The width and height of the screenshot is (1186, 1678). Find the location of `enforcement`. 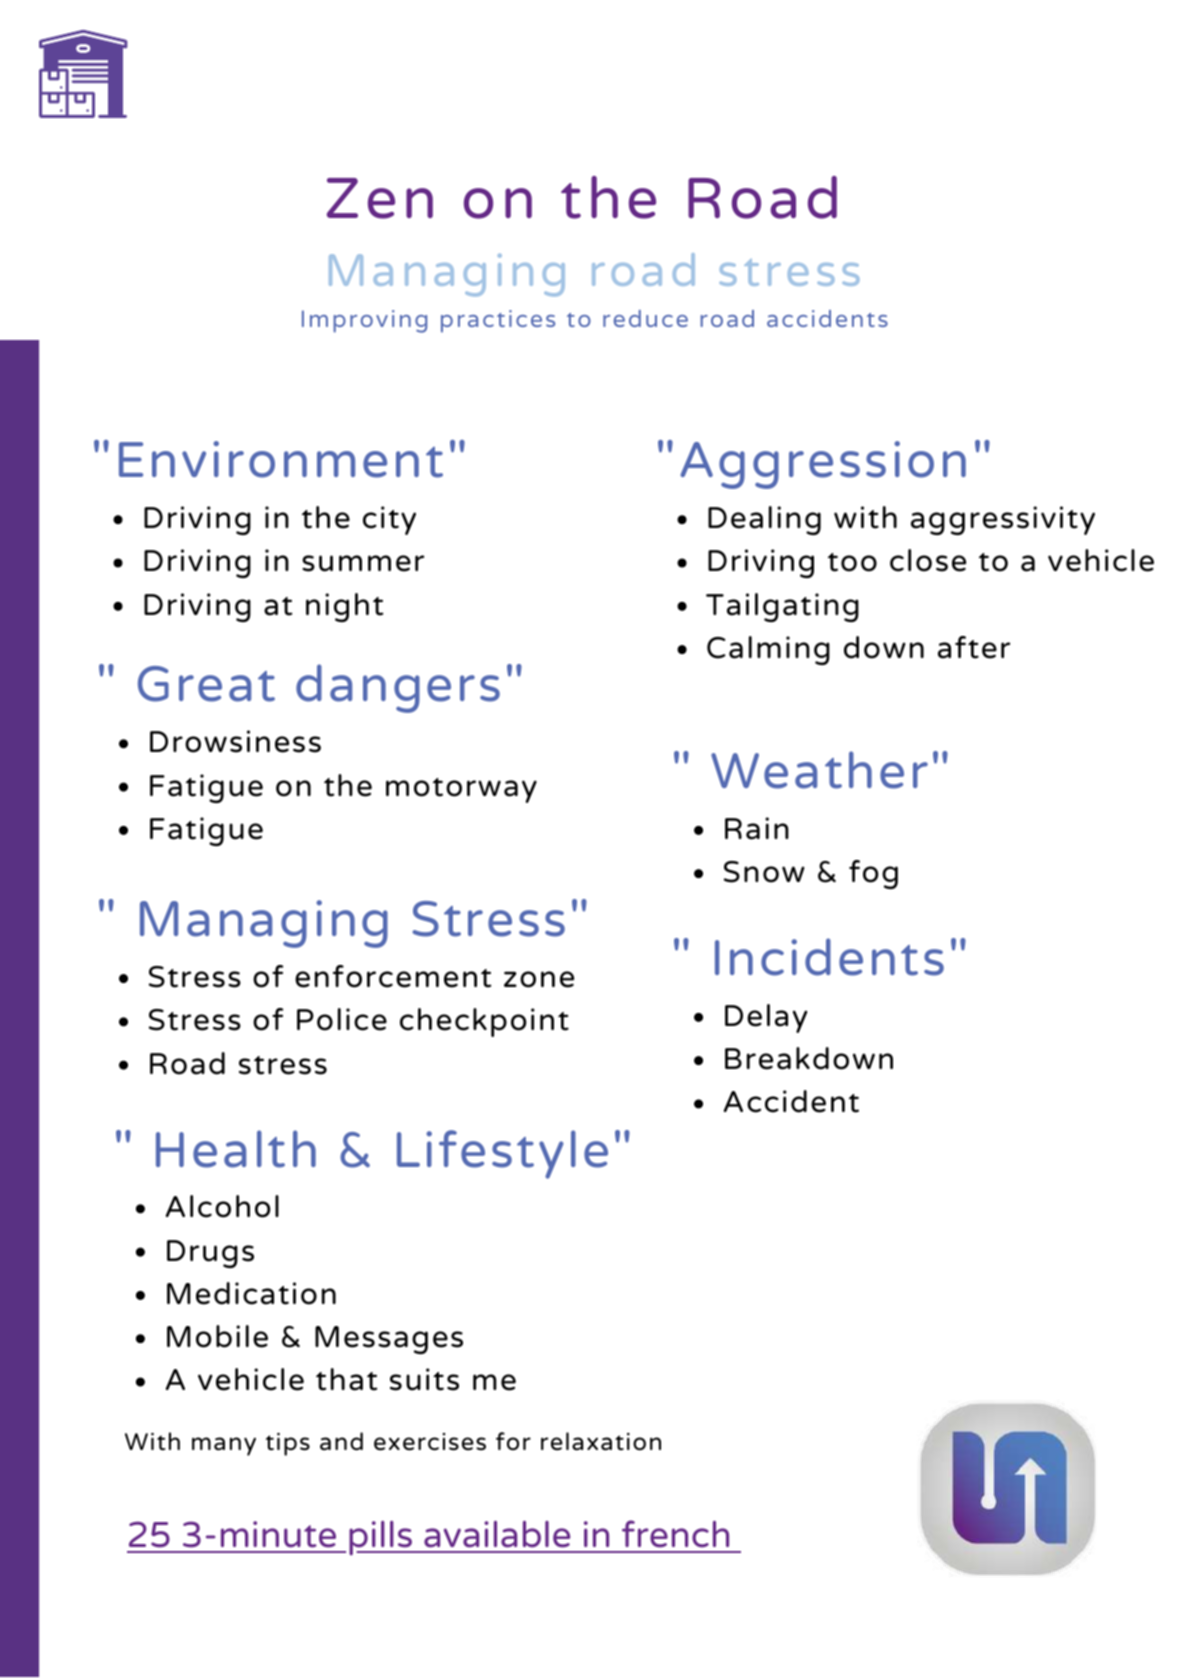

enforcement is located at coordinates (393, 976).
